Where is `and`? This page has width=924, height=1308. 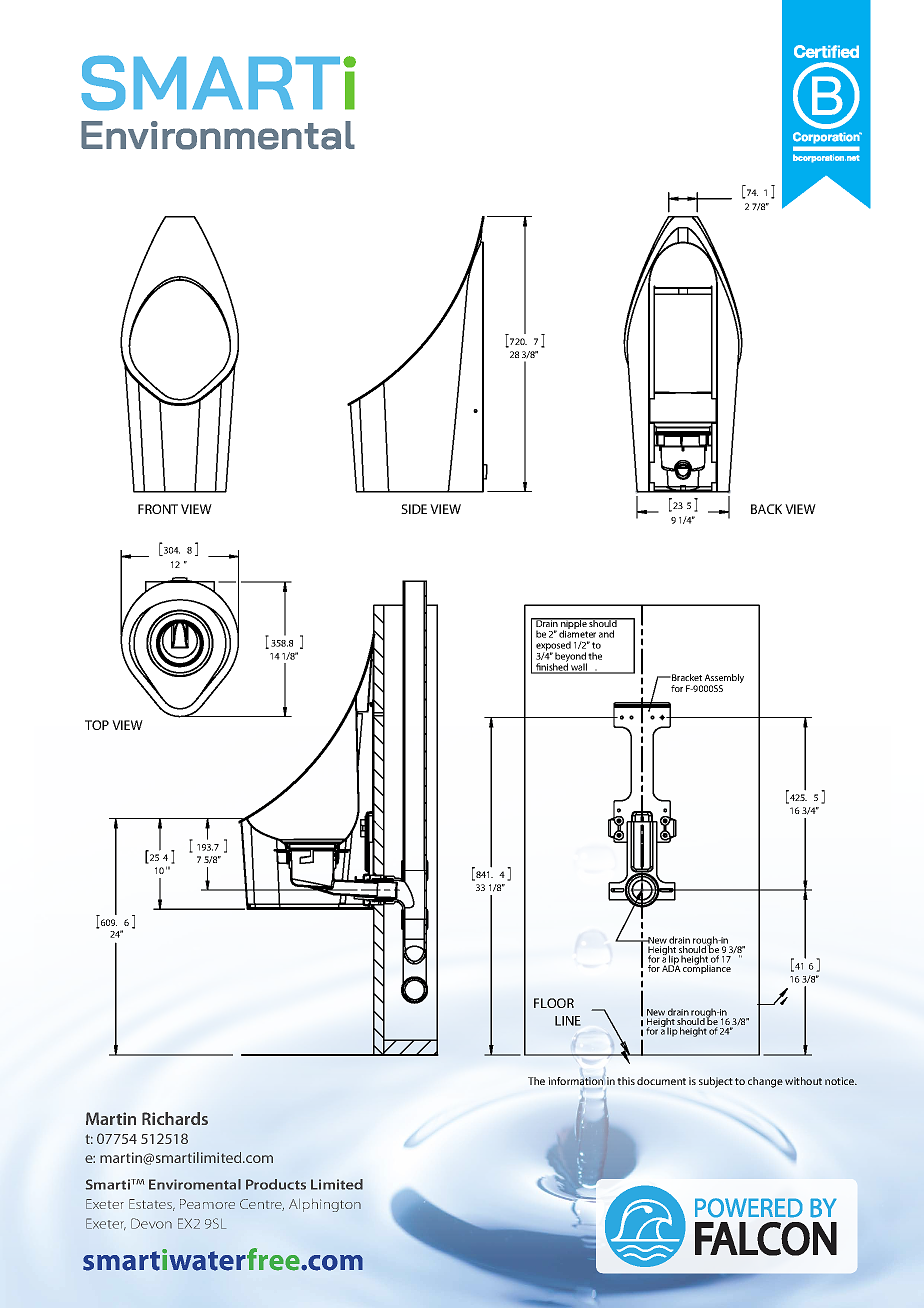
and is located at coordinates (606, 634).
